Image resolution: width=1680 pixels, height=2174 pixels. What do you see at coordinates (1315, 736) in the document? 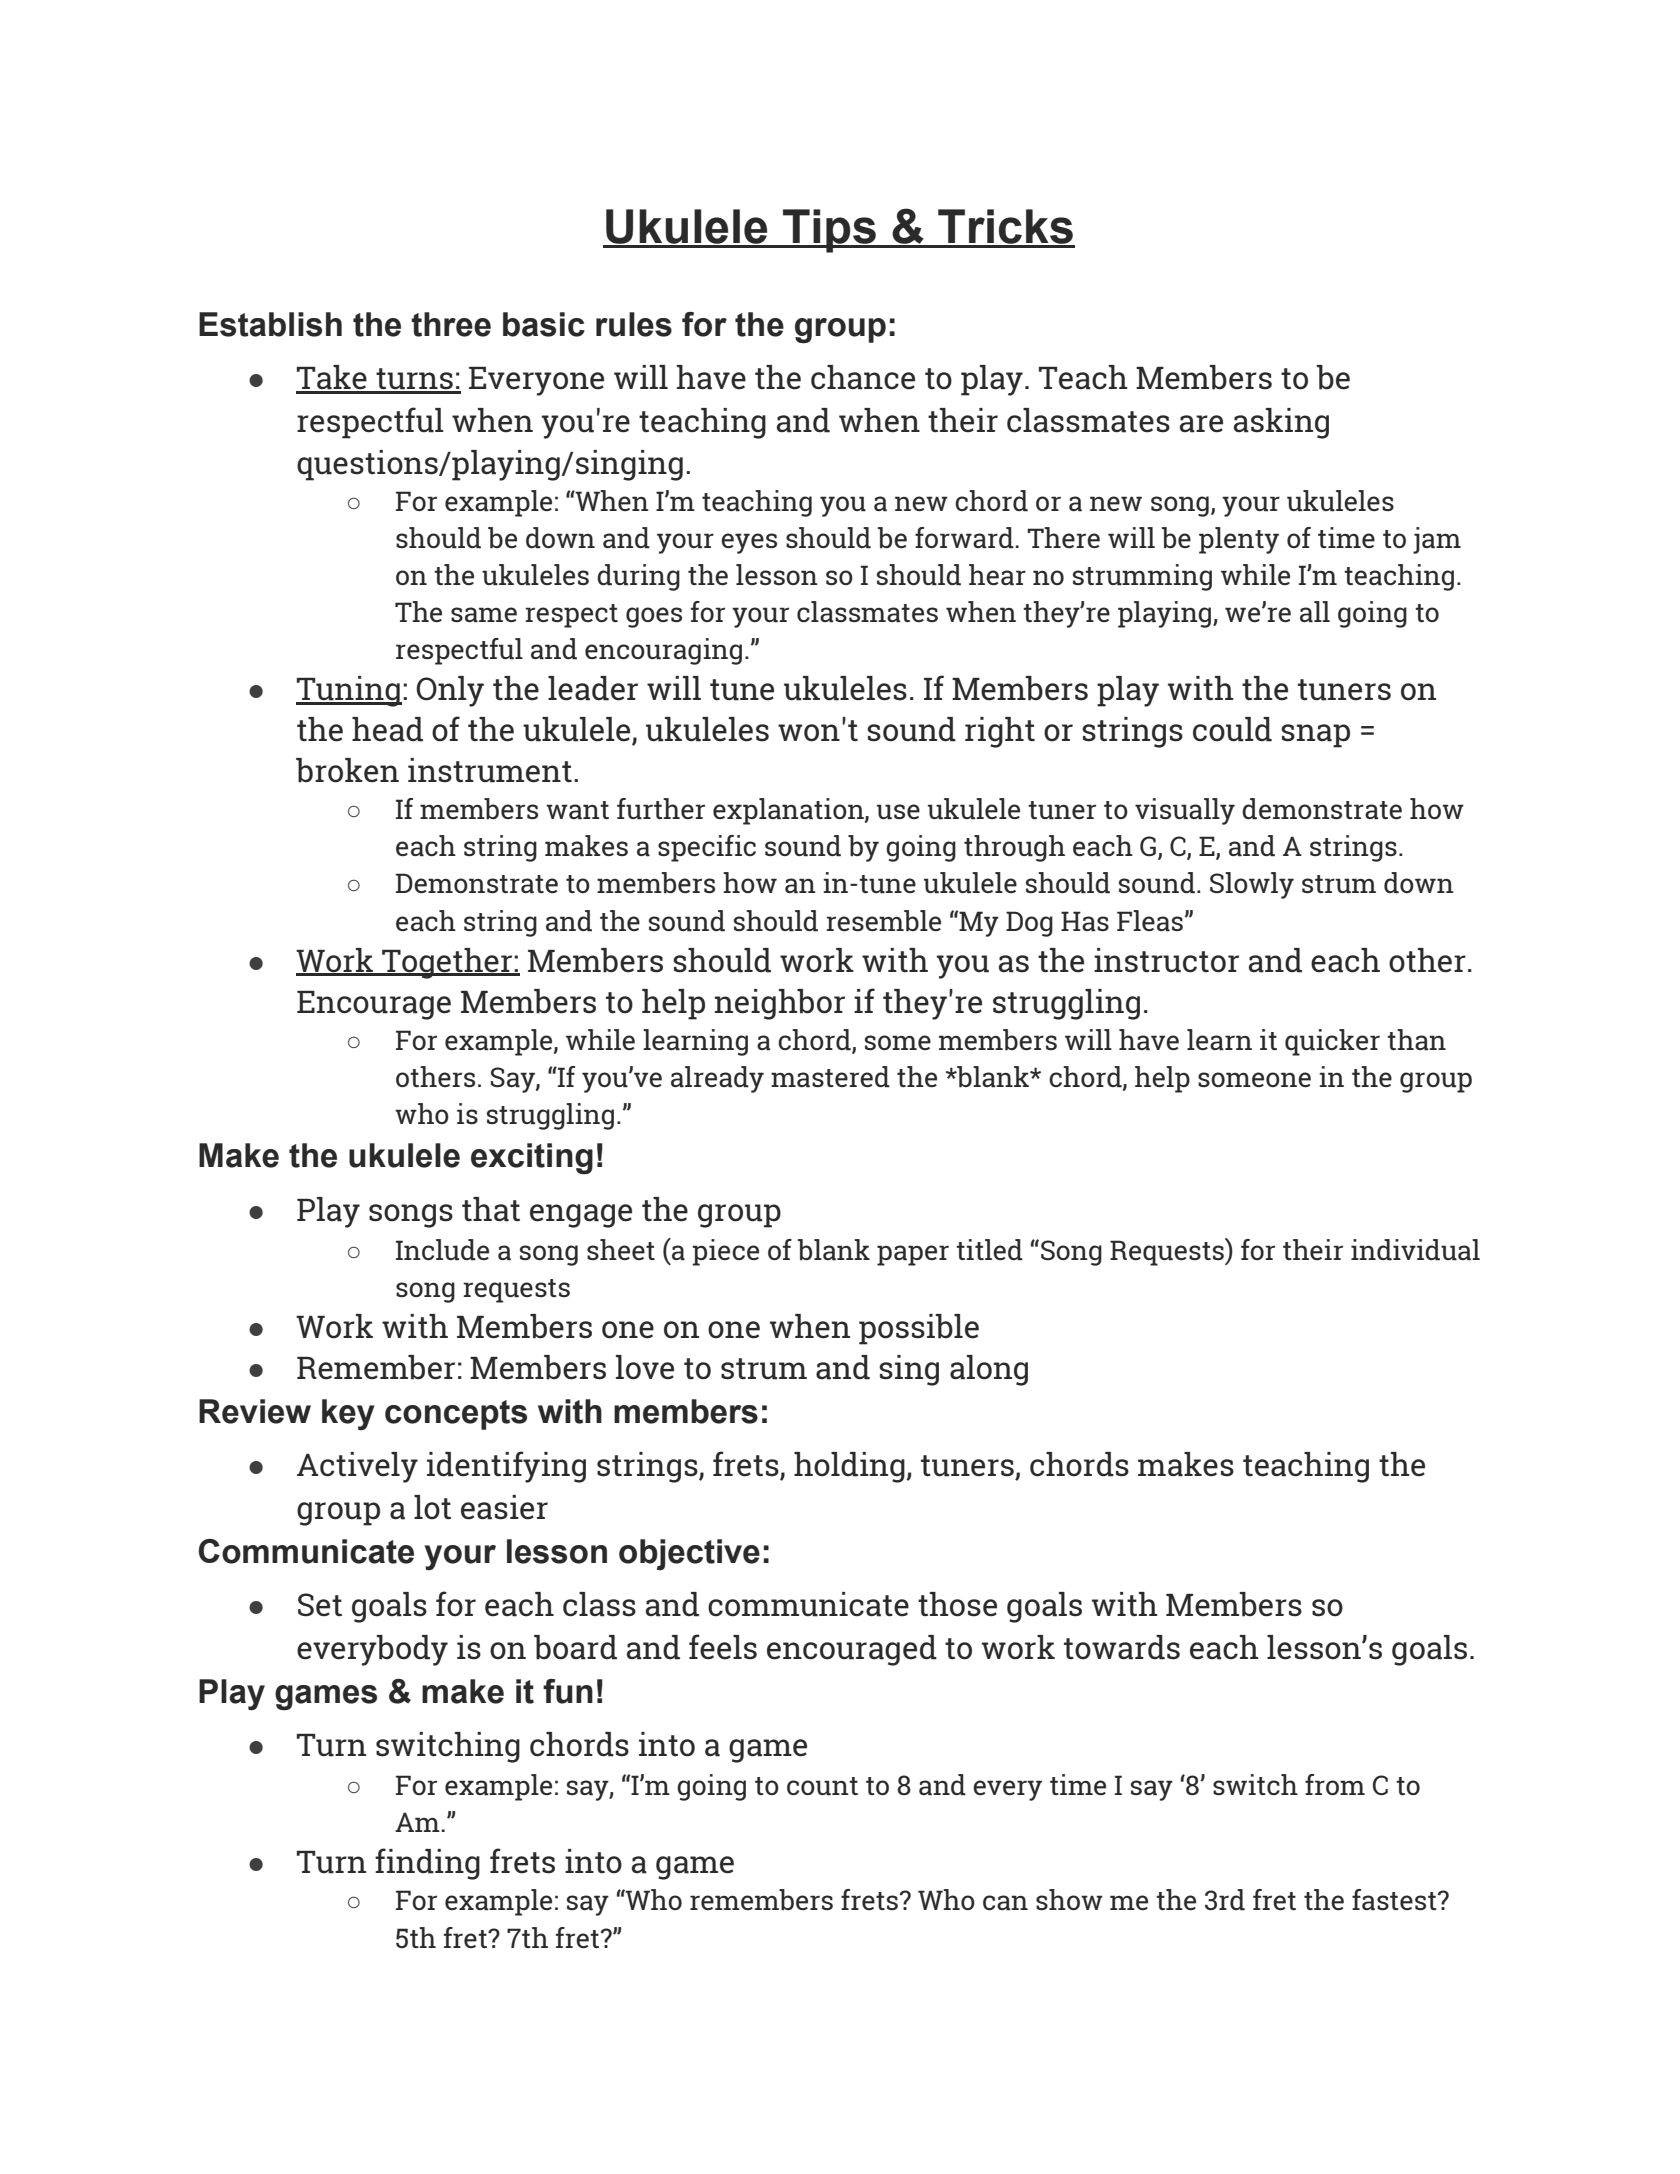
I see `snap` at bounding box center [1315, 736].
